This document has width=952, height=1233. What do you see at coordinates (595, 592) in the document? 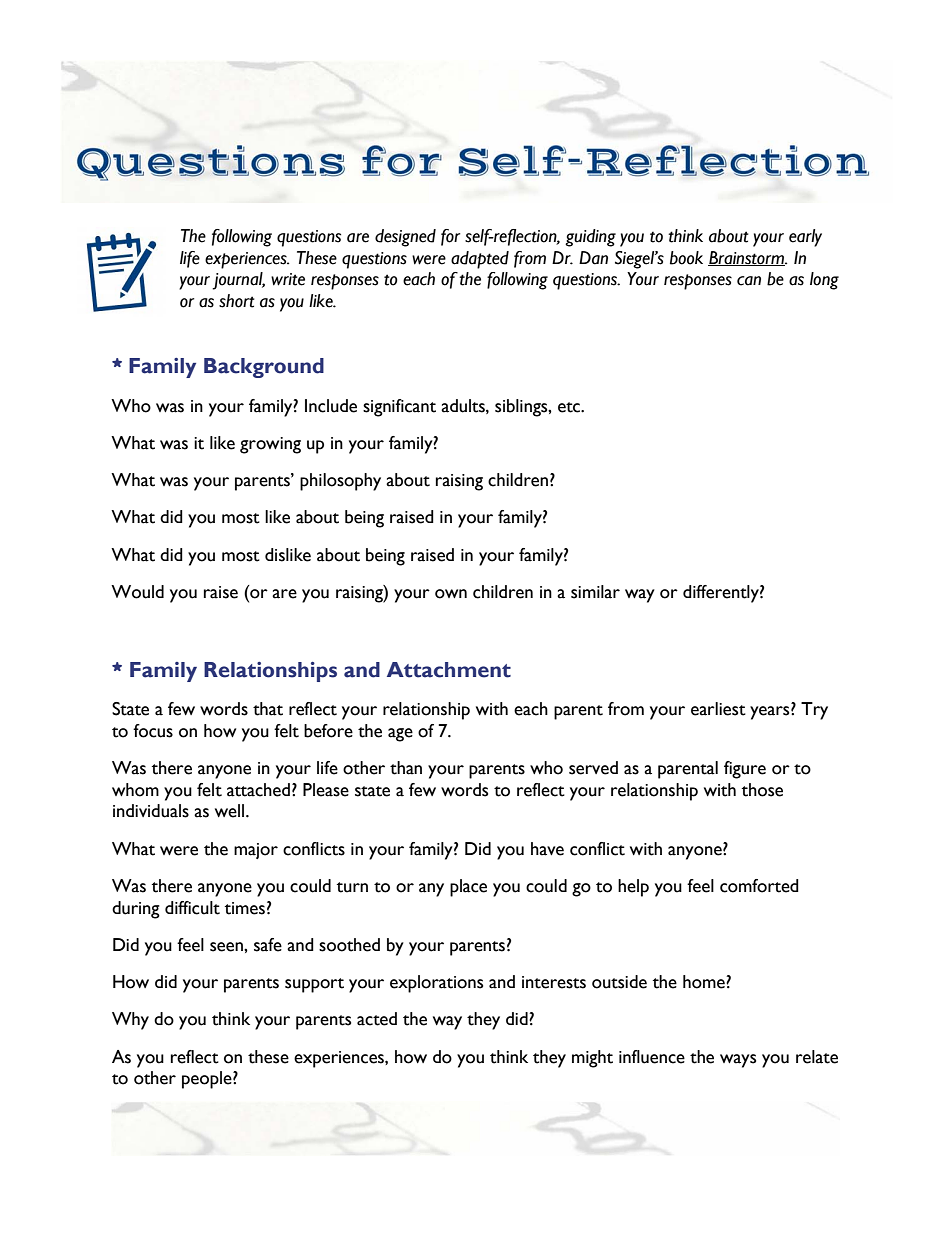
I see `similar` at bounding box center [595, 592].
